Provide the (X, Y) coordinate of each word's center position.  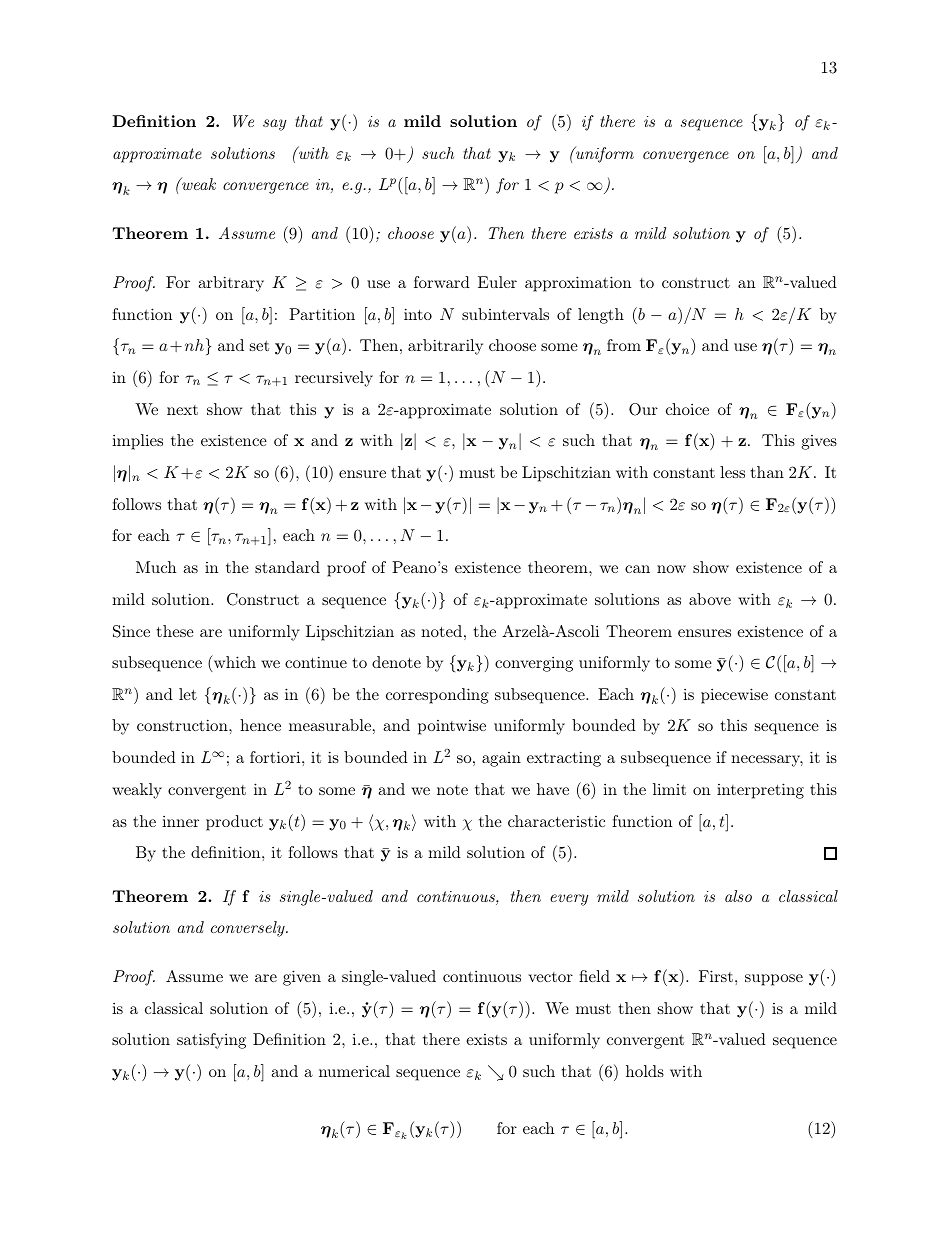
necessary (767, 761)
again (501, 759)
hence (260, 725)
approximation (578, 284)
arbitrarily (445, 347)
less (732, 472)
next (182, 410)
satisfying (211, 1041)
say (274, 125)
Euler (497, 282)
